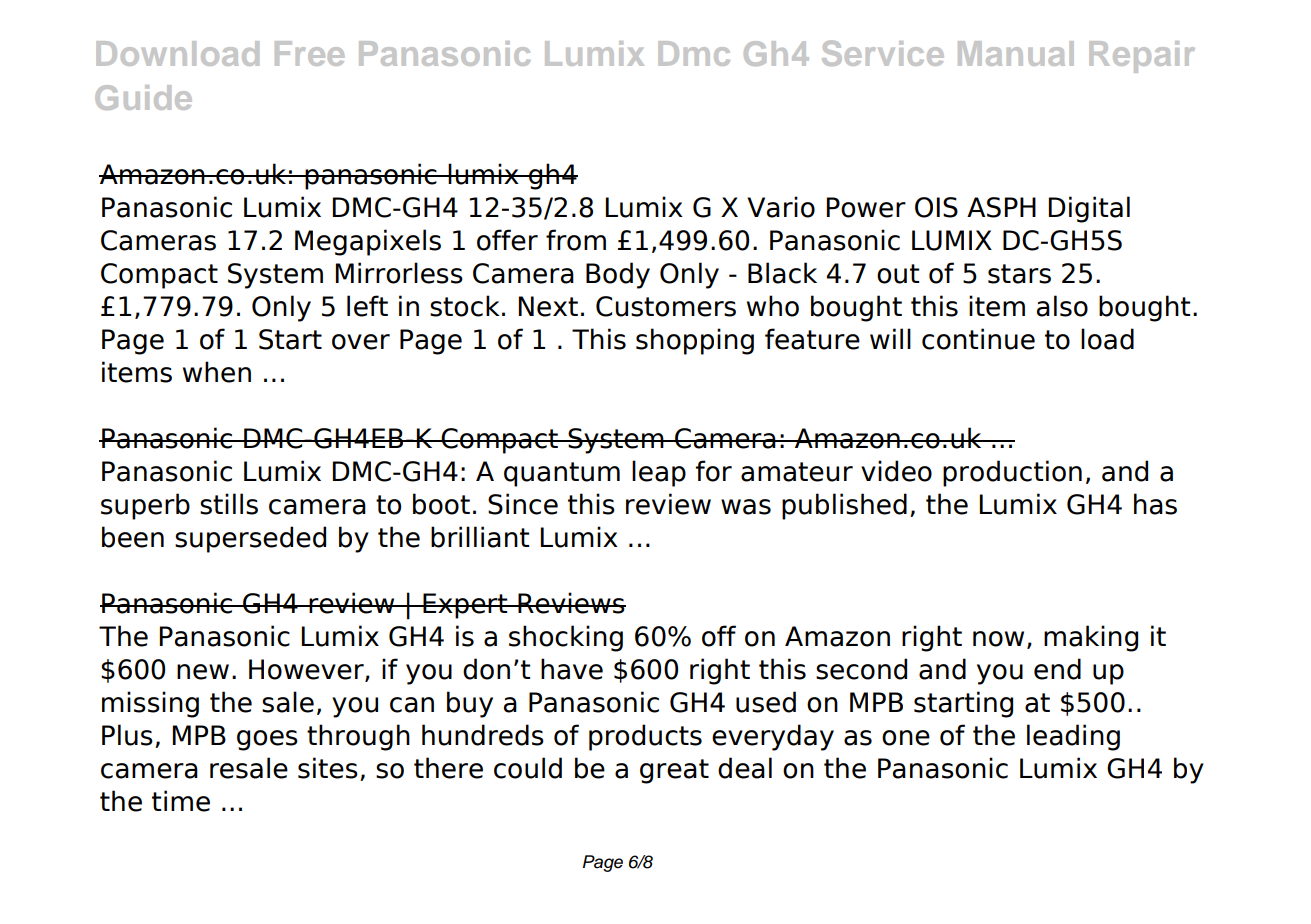 This screenshot has width=1311, height=924. Describe the element at coordinates (217, 372) in the screenshot. I see `when` at that location.
